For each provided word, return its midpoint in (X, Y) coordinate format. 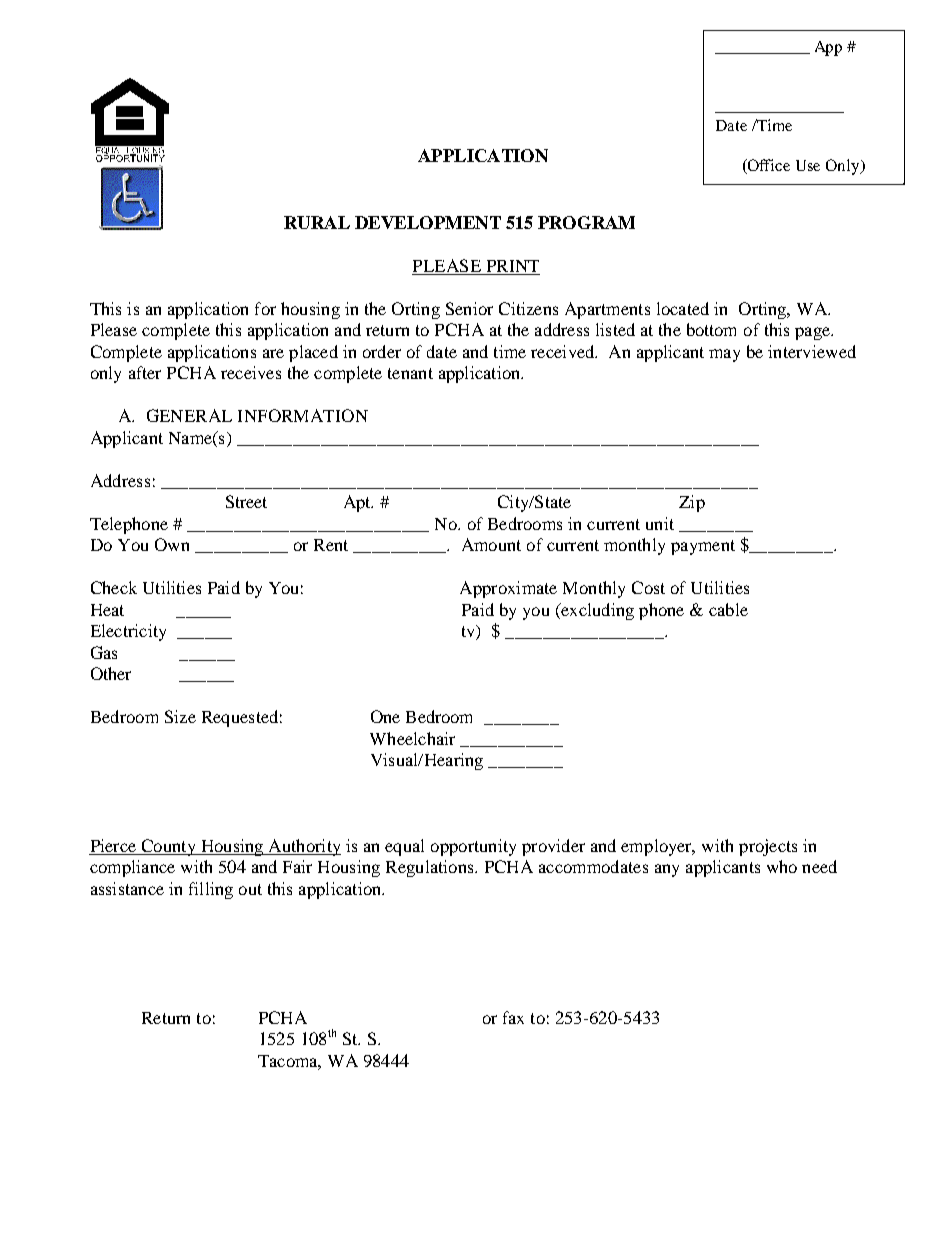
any (667, 870)
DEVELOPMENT (428, 222)
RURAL (317, 222)
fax (513, 1017)
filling (211, 890)
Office (767, 166)
